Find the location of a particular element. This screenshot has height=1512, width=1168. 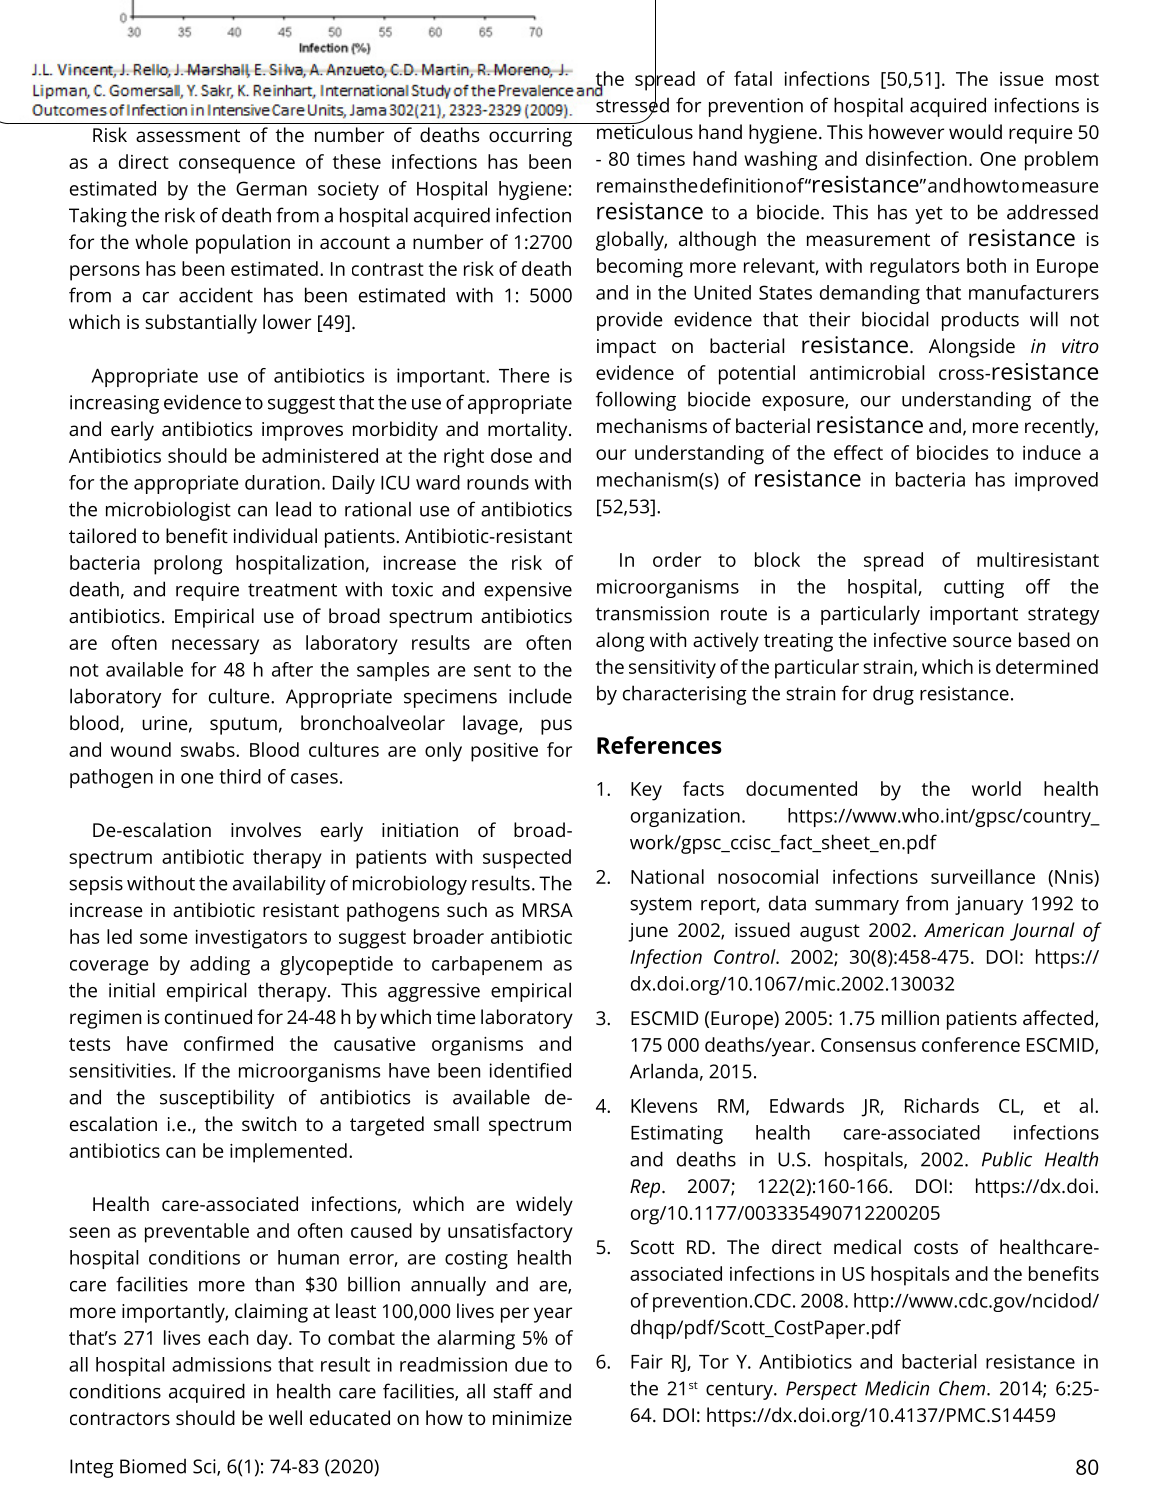

minimize is located at coordinates (532, 1418).
